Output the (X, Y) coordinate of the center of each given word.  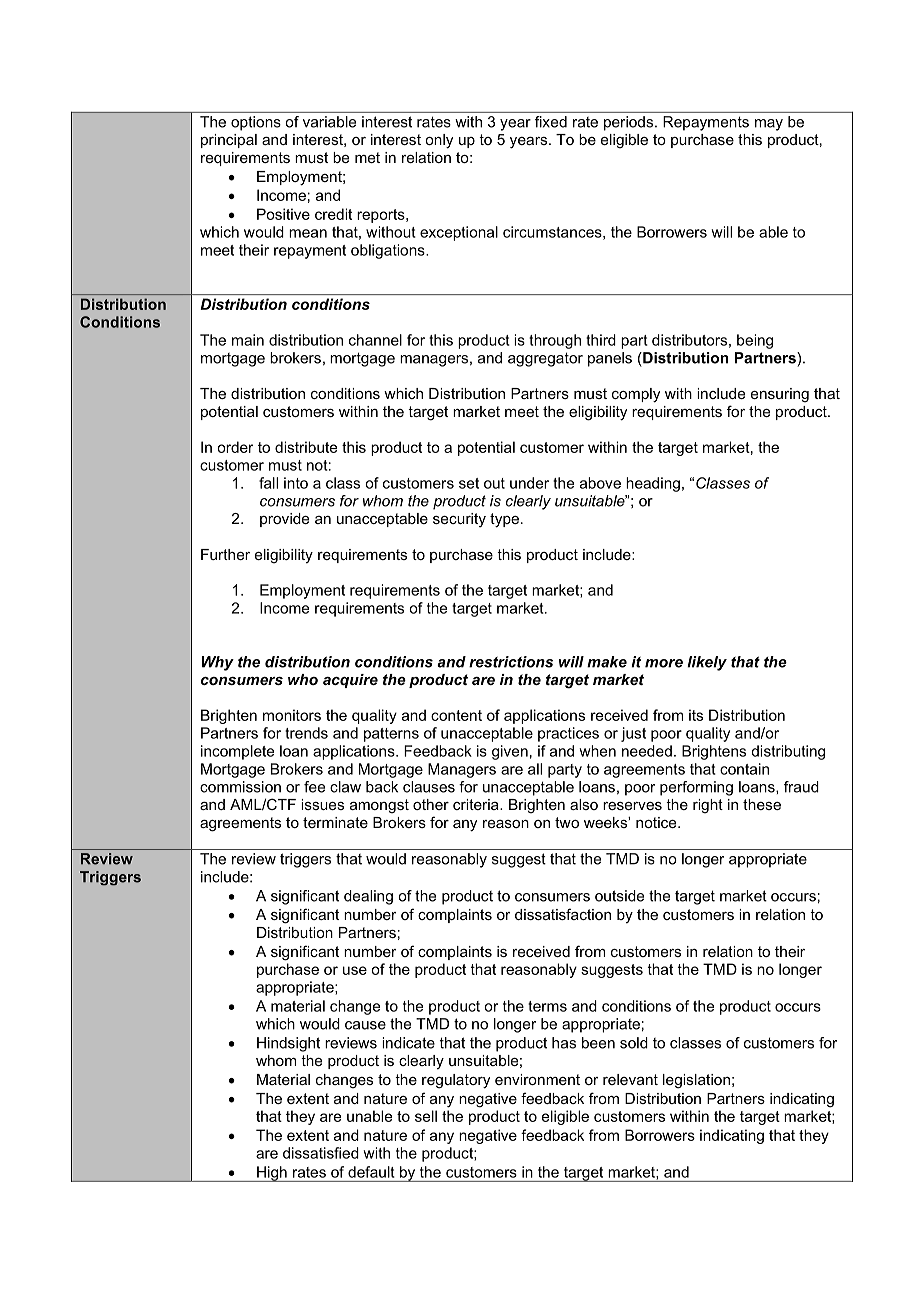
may (769, 125)
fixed (551, 122)
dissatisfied (321, 1153)
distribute (306, 447)
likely (707, 663)
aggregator (545, 359)
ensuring (780, 395)
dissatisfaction (563, 914)
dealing (368, 897)
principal (229, 141)
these (762, 804)
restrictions (511, 662)
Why (218, 663)
